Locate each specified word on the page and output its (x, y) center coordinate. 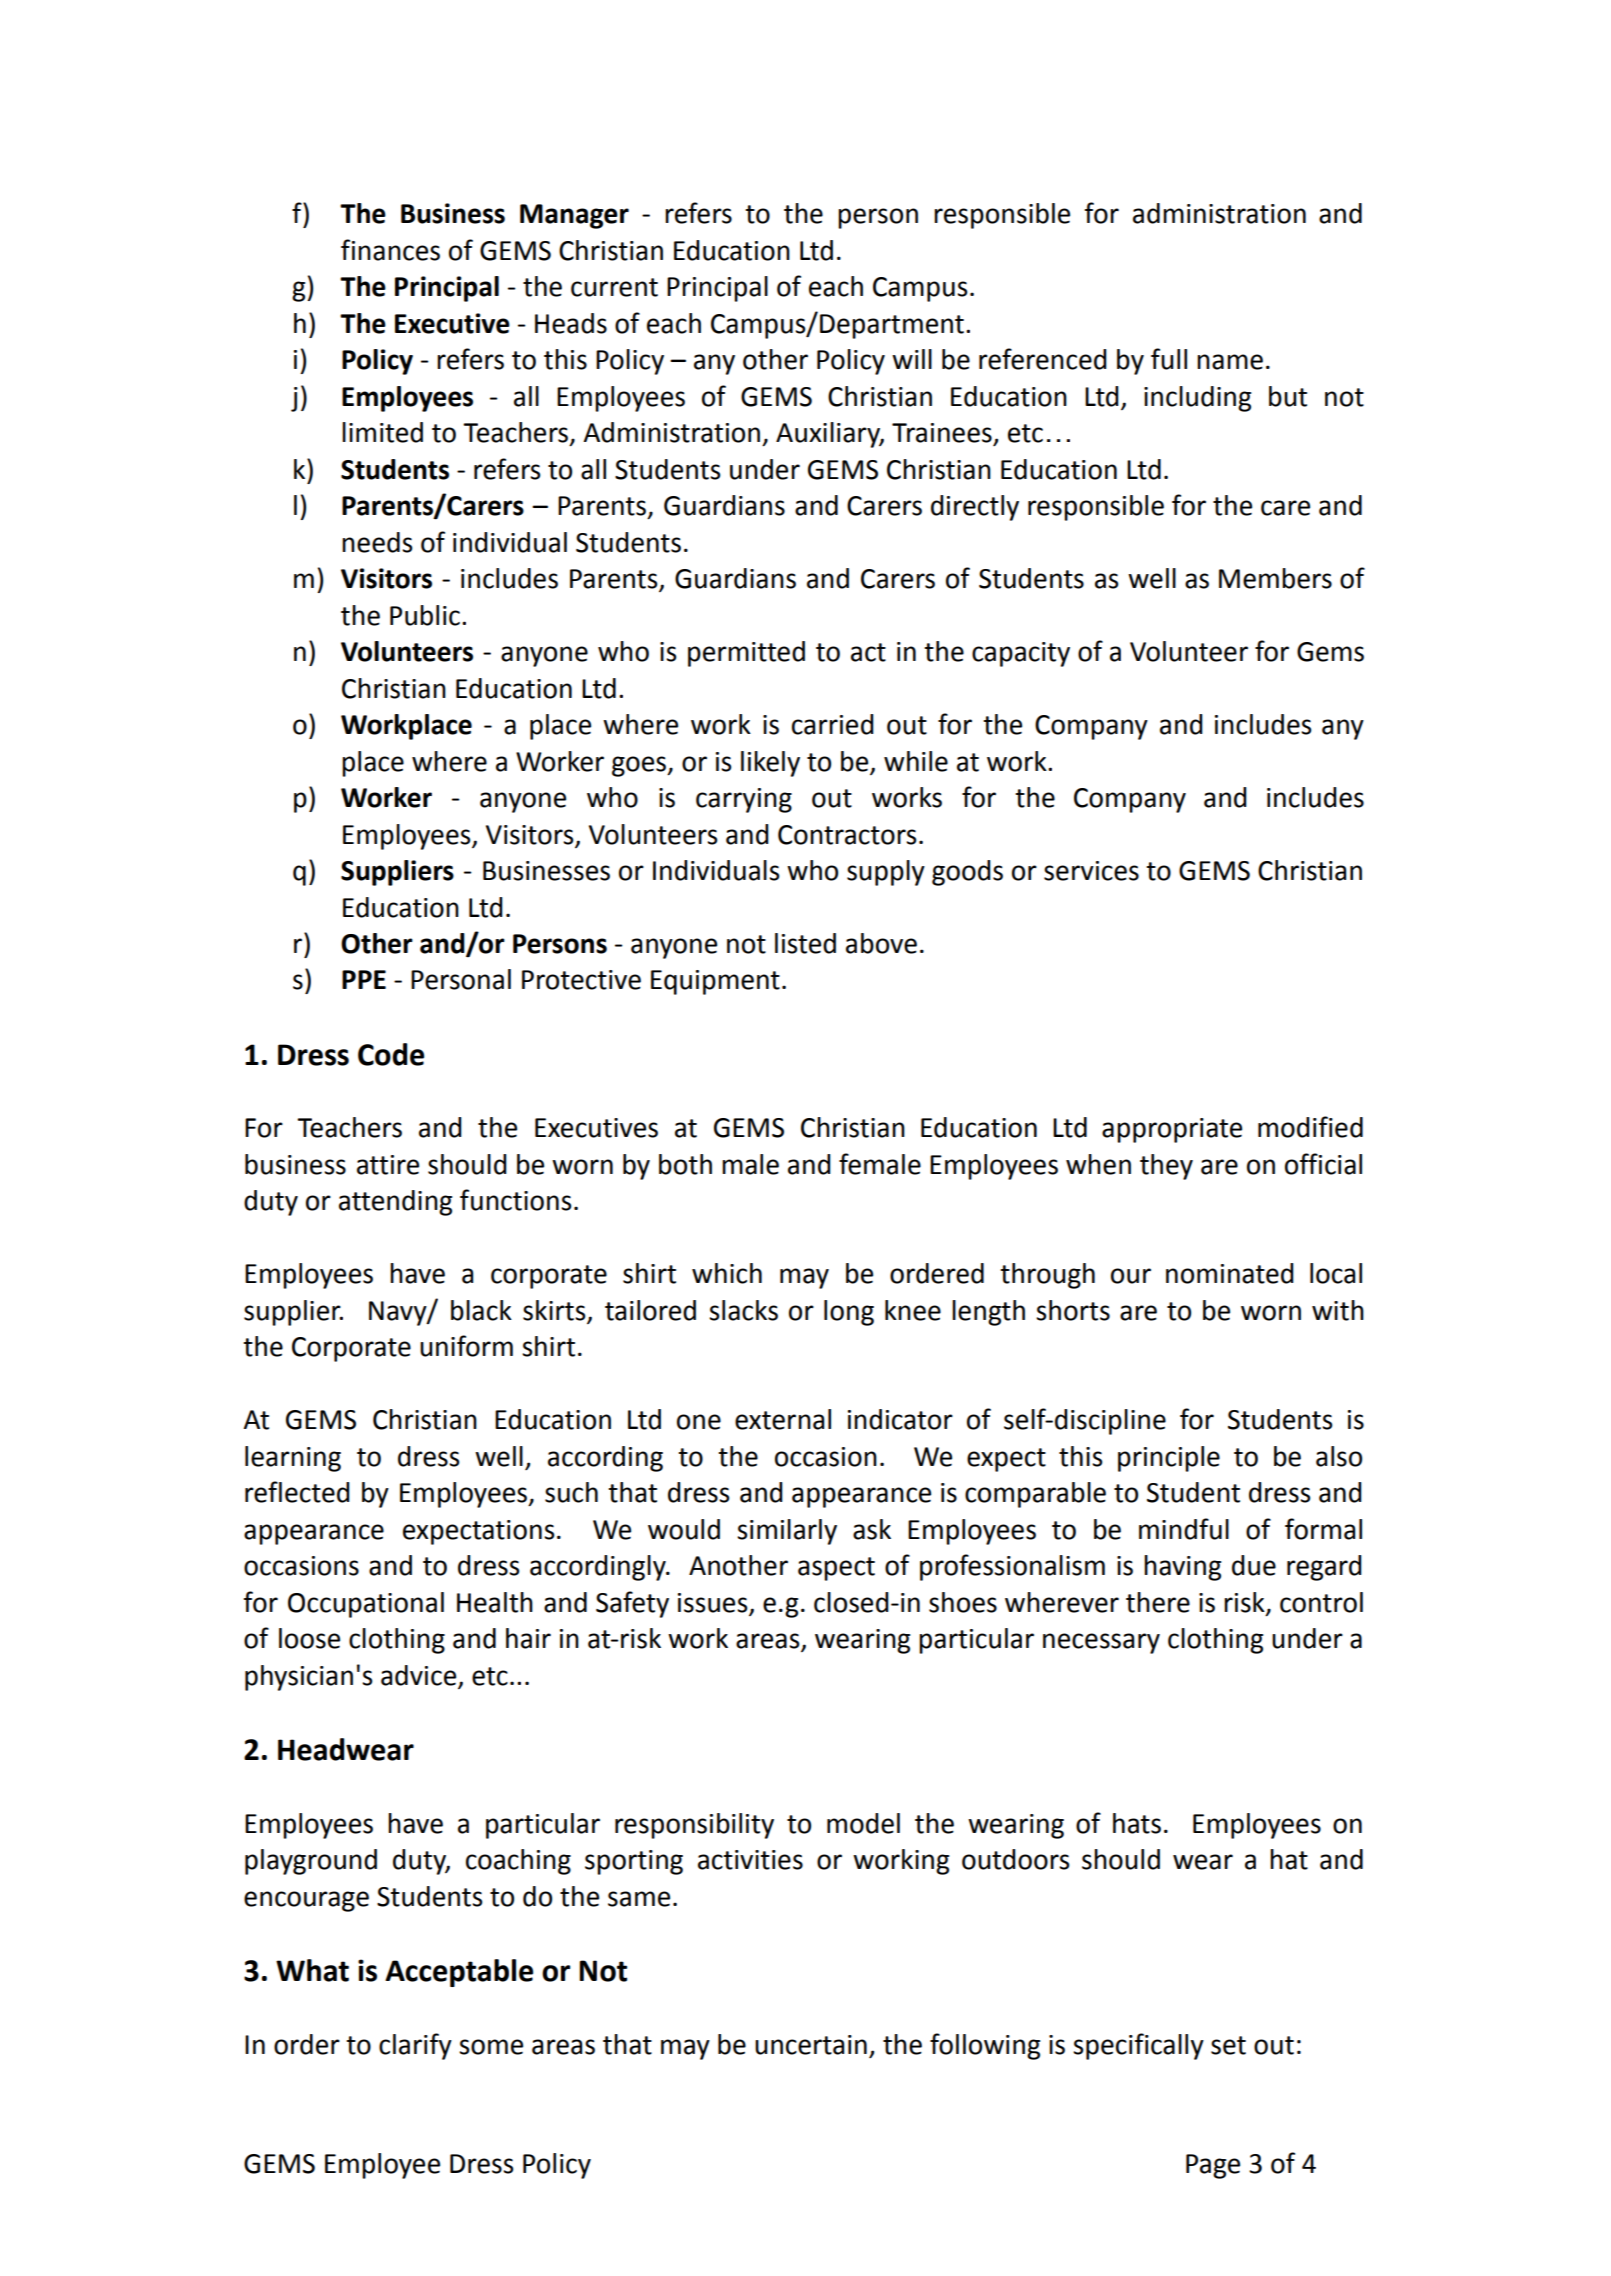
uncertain (811, 2045)
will (912, 359)
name (1230, 362)
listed (805, 943)
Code (391, 1054)
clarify (415, 2046)
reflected (297, 1492)
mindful (1184, 1529)
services (1091, 871)
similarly (787, 1532)
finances (390, 250)
